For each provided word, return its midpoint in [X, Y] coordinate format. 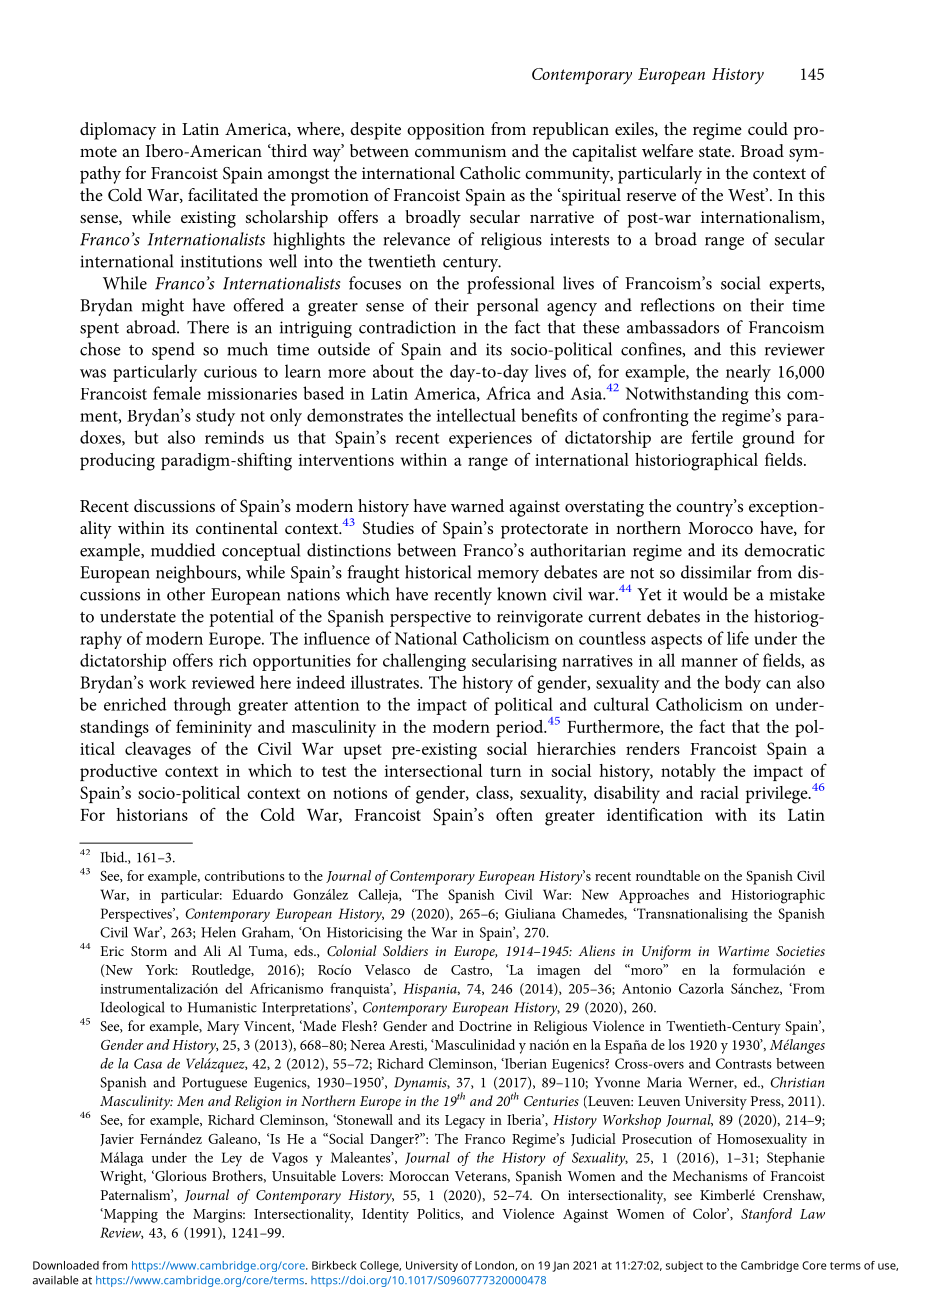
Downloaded [66, 1265]
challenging [424, 662]
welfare [667, 150]
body [743, 684]
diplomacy [118, 131]
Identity [385, 1215]
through [202, 706]
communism [460, 151]
